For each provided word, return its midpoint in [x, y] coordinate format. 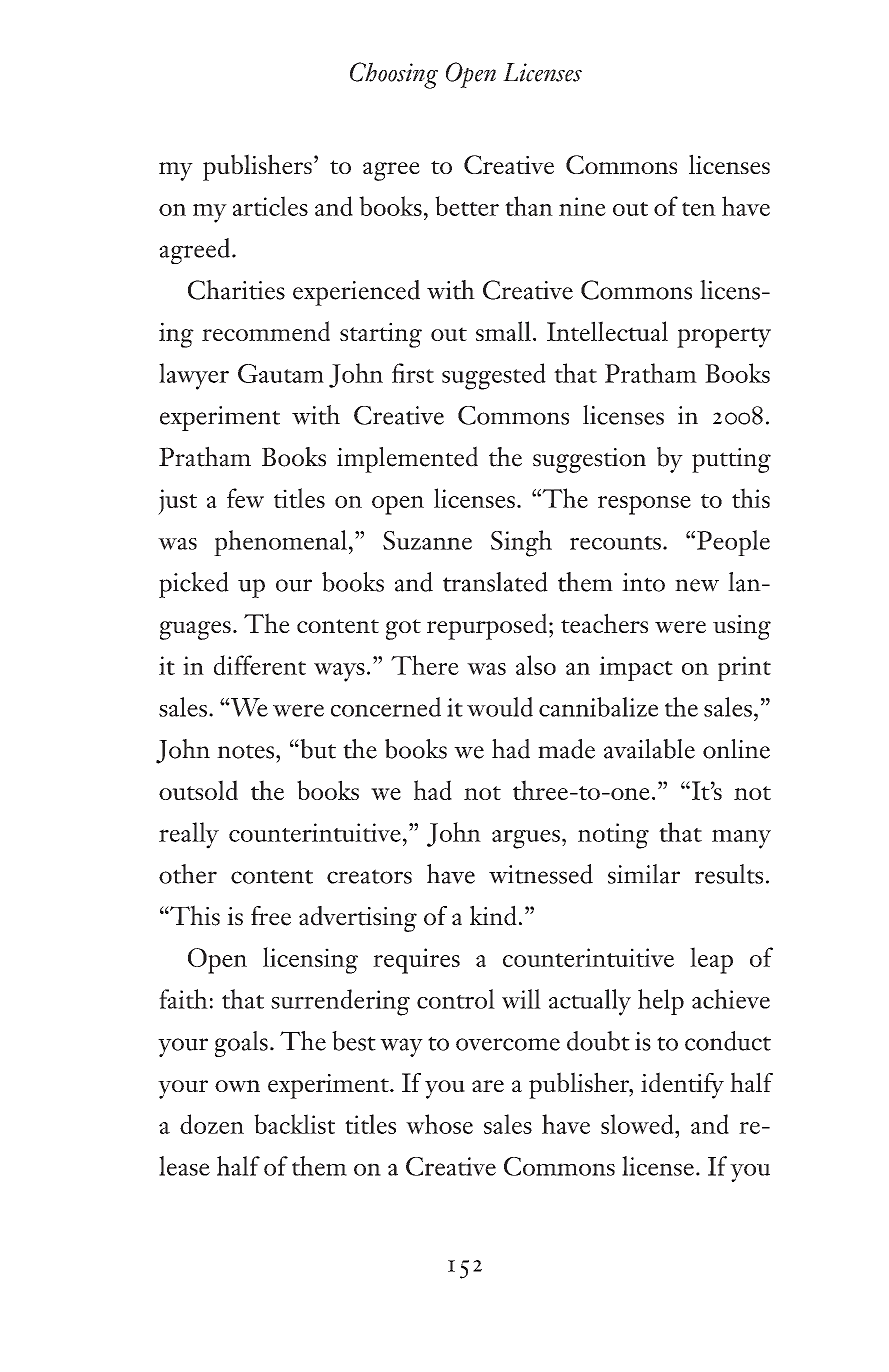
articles [270, 206]
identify [682, 1085]
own [237, 1086]
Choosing [394, 75]
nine [582, 206]
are [488, 1086]
